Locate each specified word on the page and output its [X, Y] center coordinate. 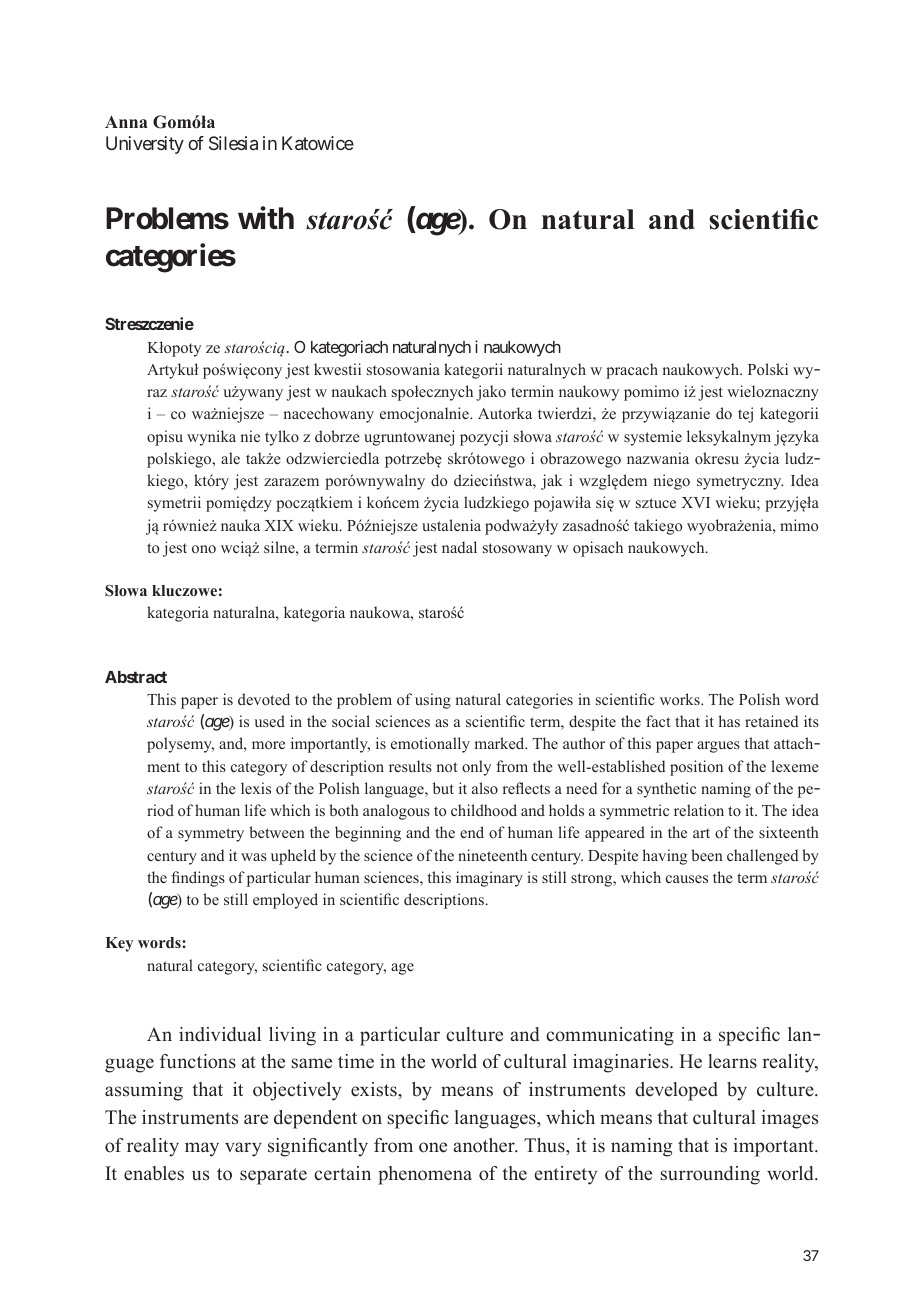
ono [204, 549]
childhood [484, 810]
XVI [695, 502]
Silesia [233, 143]
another [485, 1145]
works [681, 699]
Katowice [318, 143]
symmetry [211, 835]
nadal [459, 547]
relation [699, 810]
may [202, 1149]
